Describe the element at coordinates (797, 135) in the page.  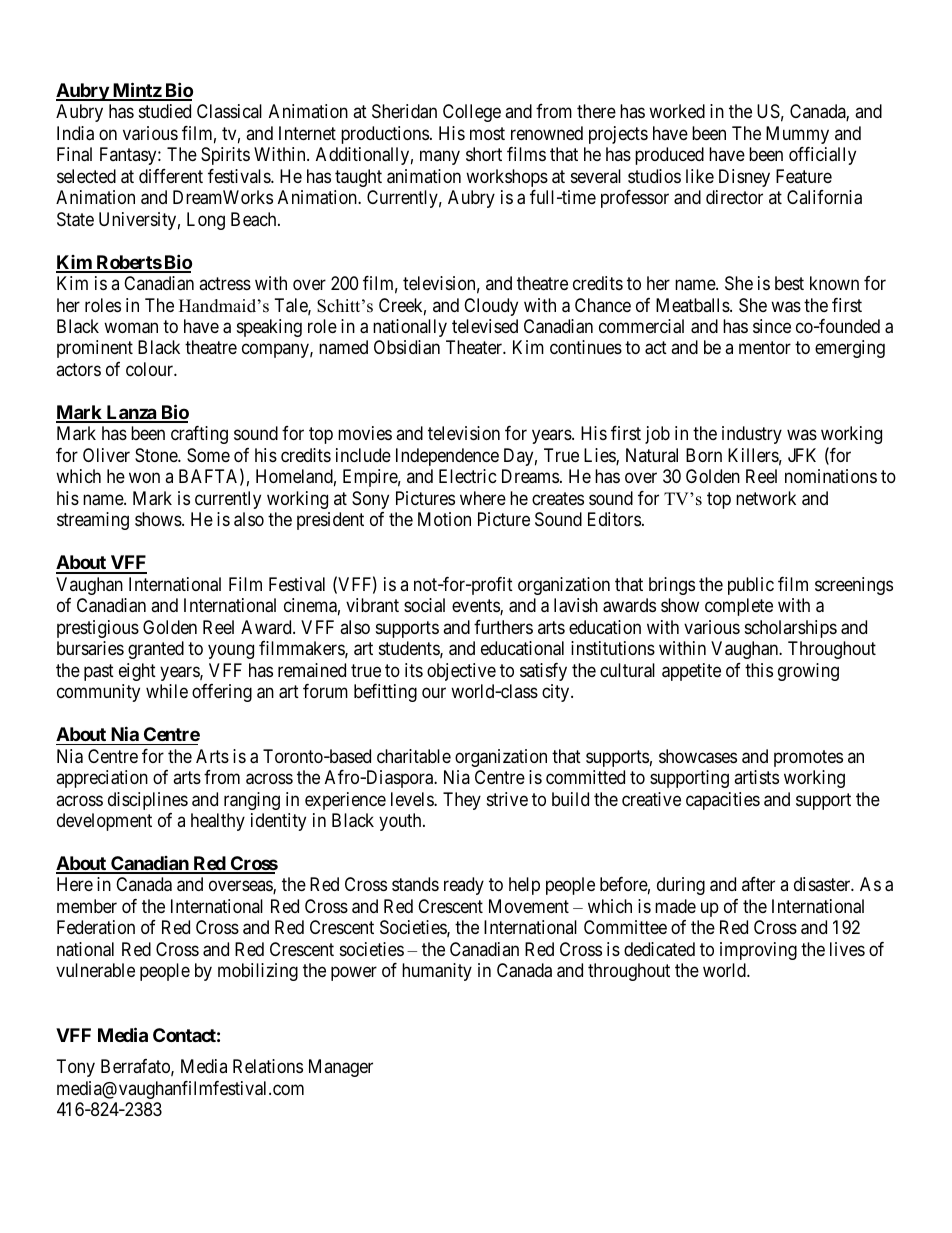
I see `Mummy` at that location.
